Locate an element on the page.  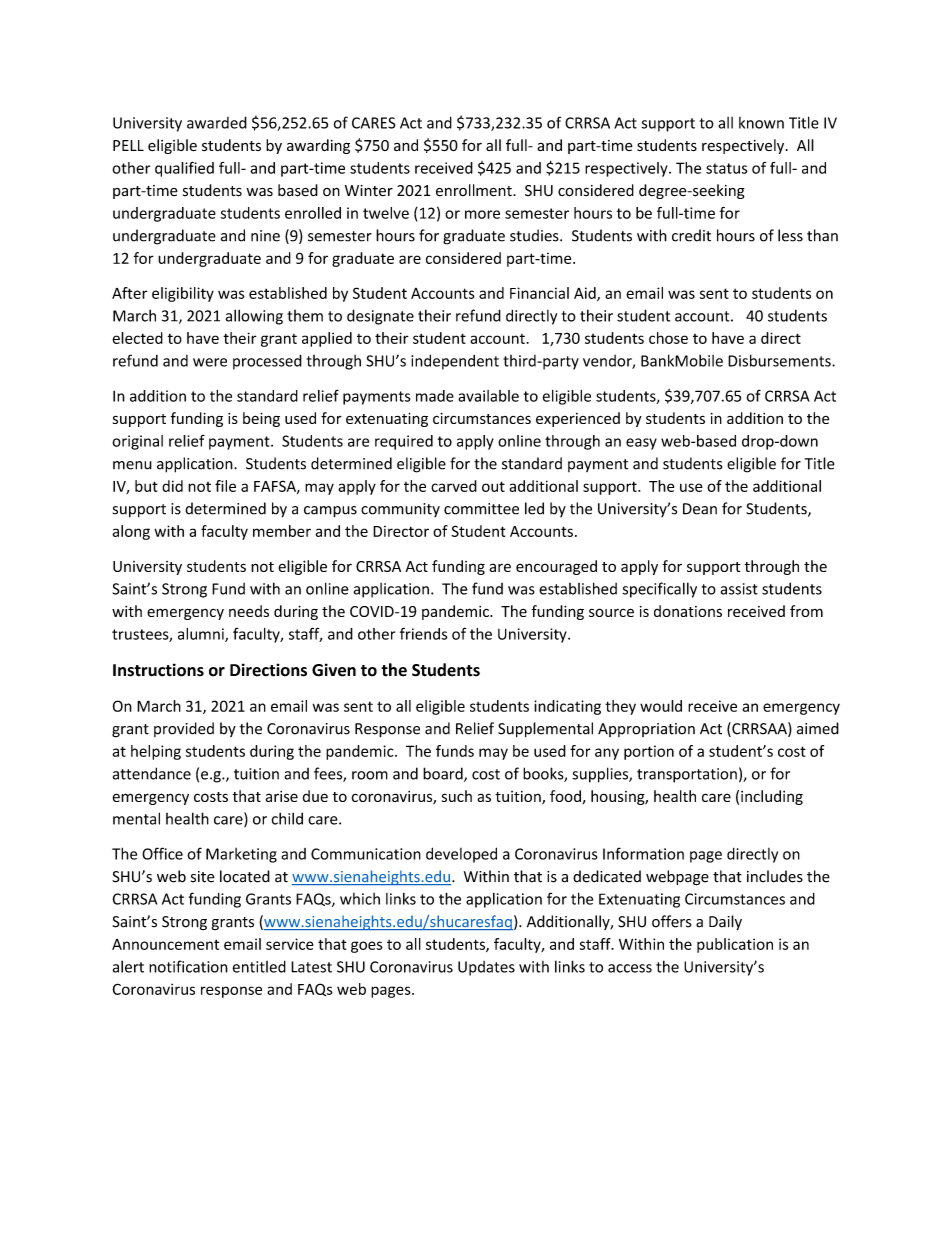
Disbursements is located at coordinates (780, 360).
